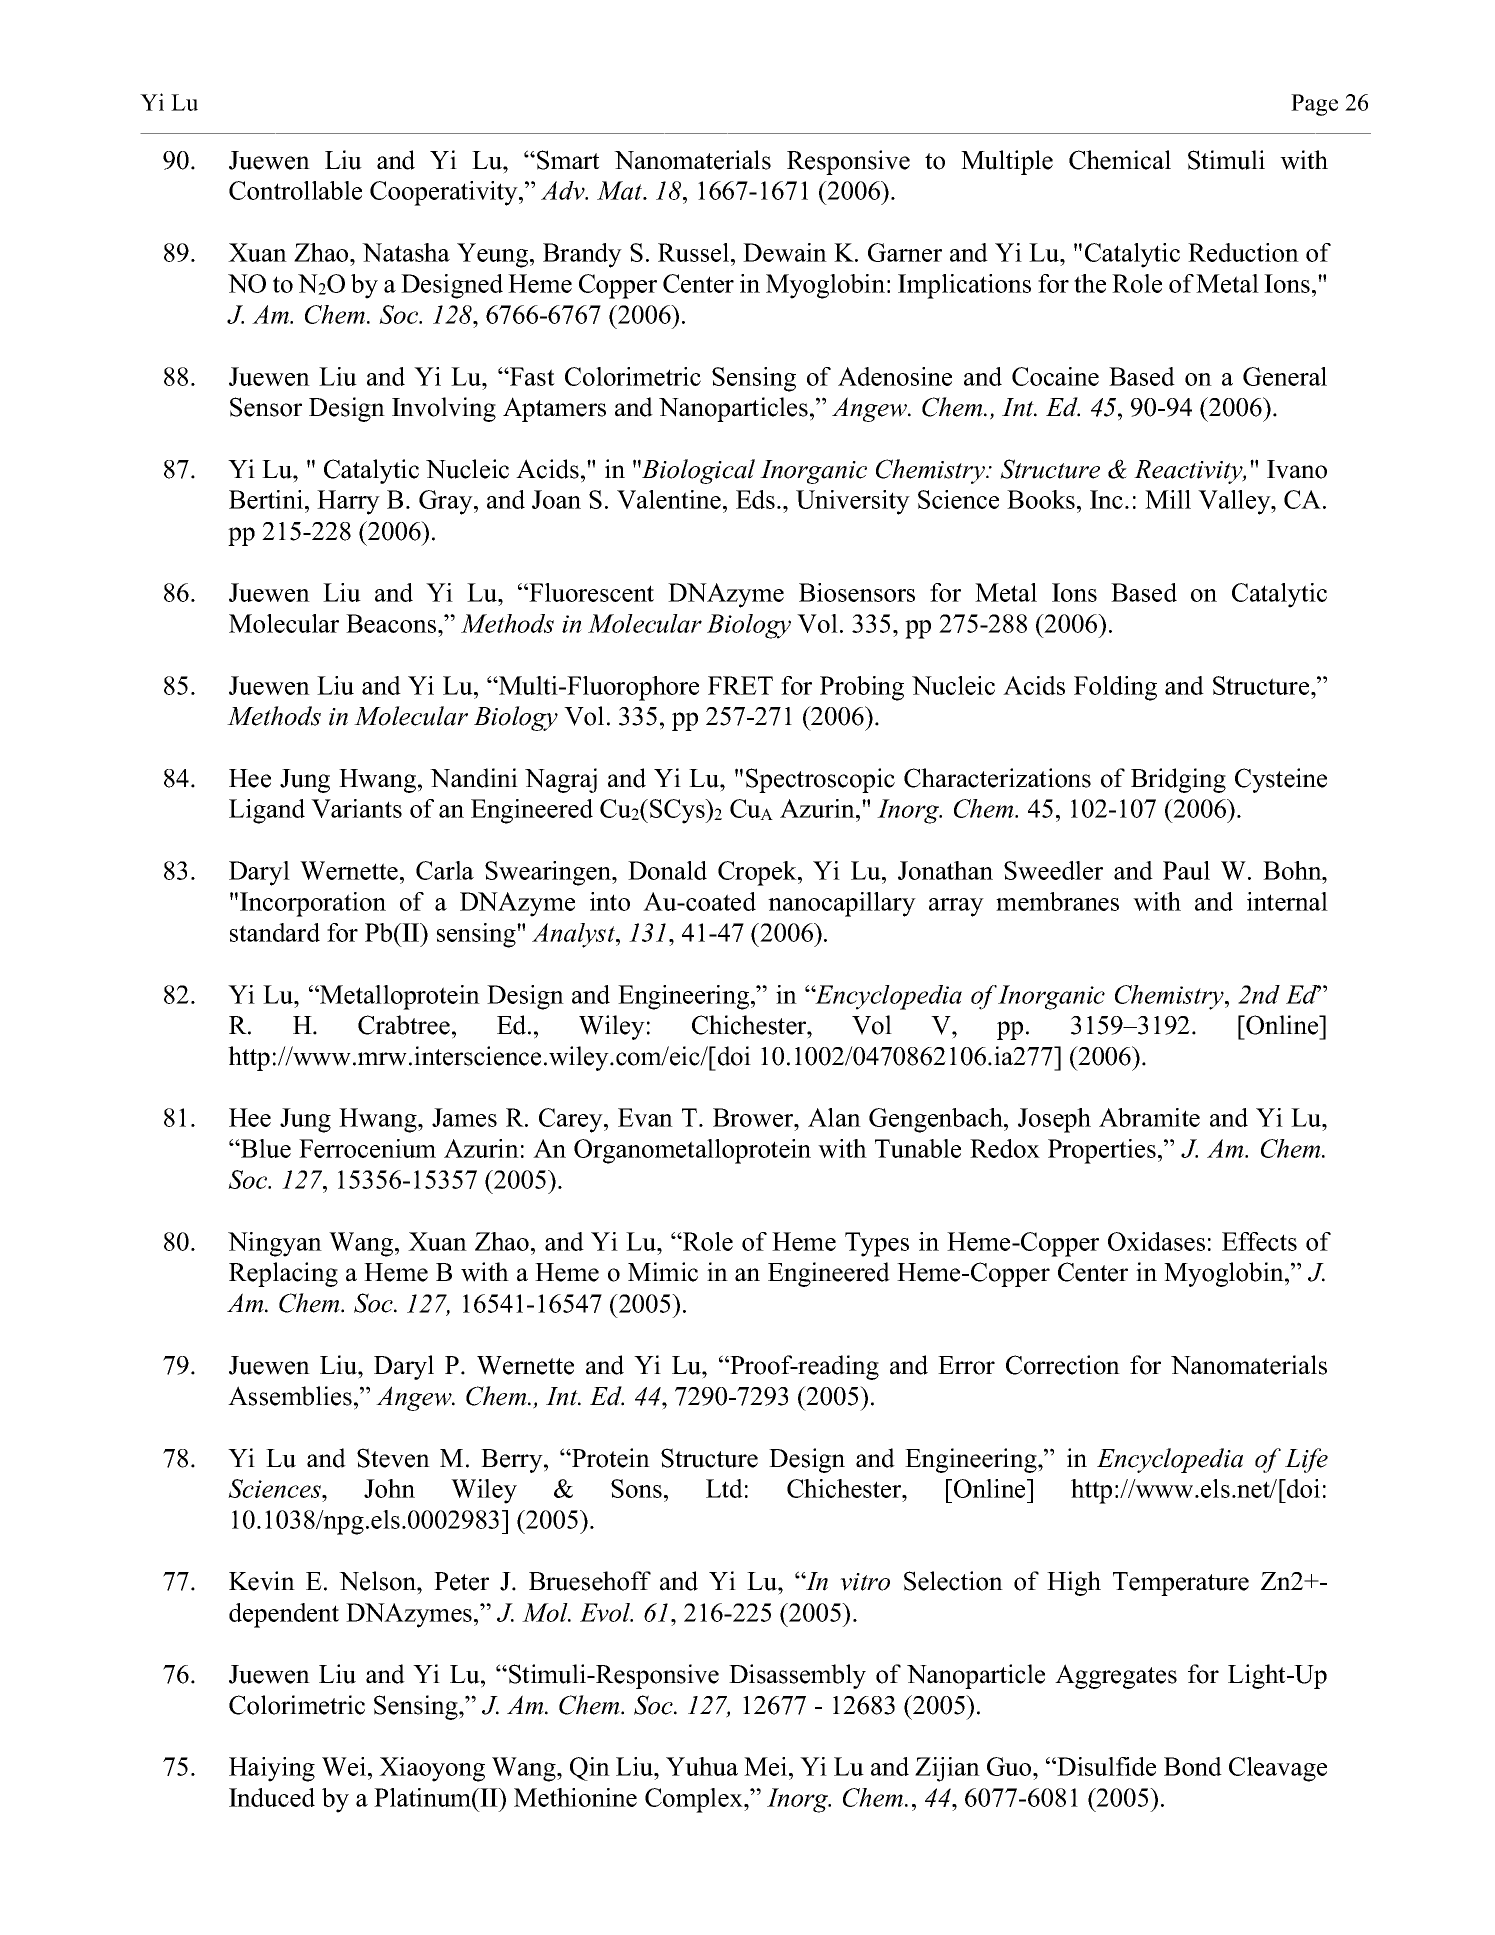 This screenshot has height=1935, width=1495. What do you see at coordinates (765, 1766) in the screenshot?
I see `Mei` at bounding box center [765, 1766].
